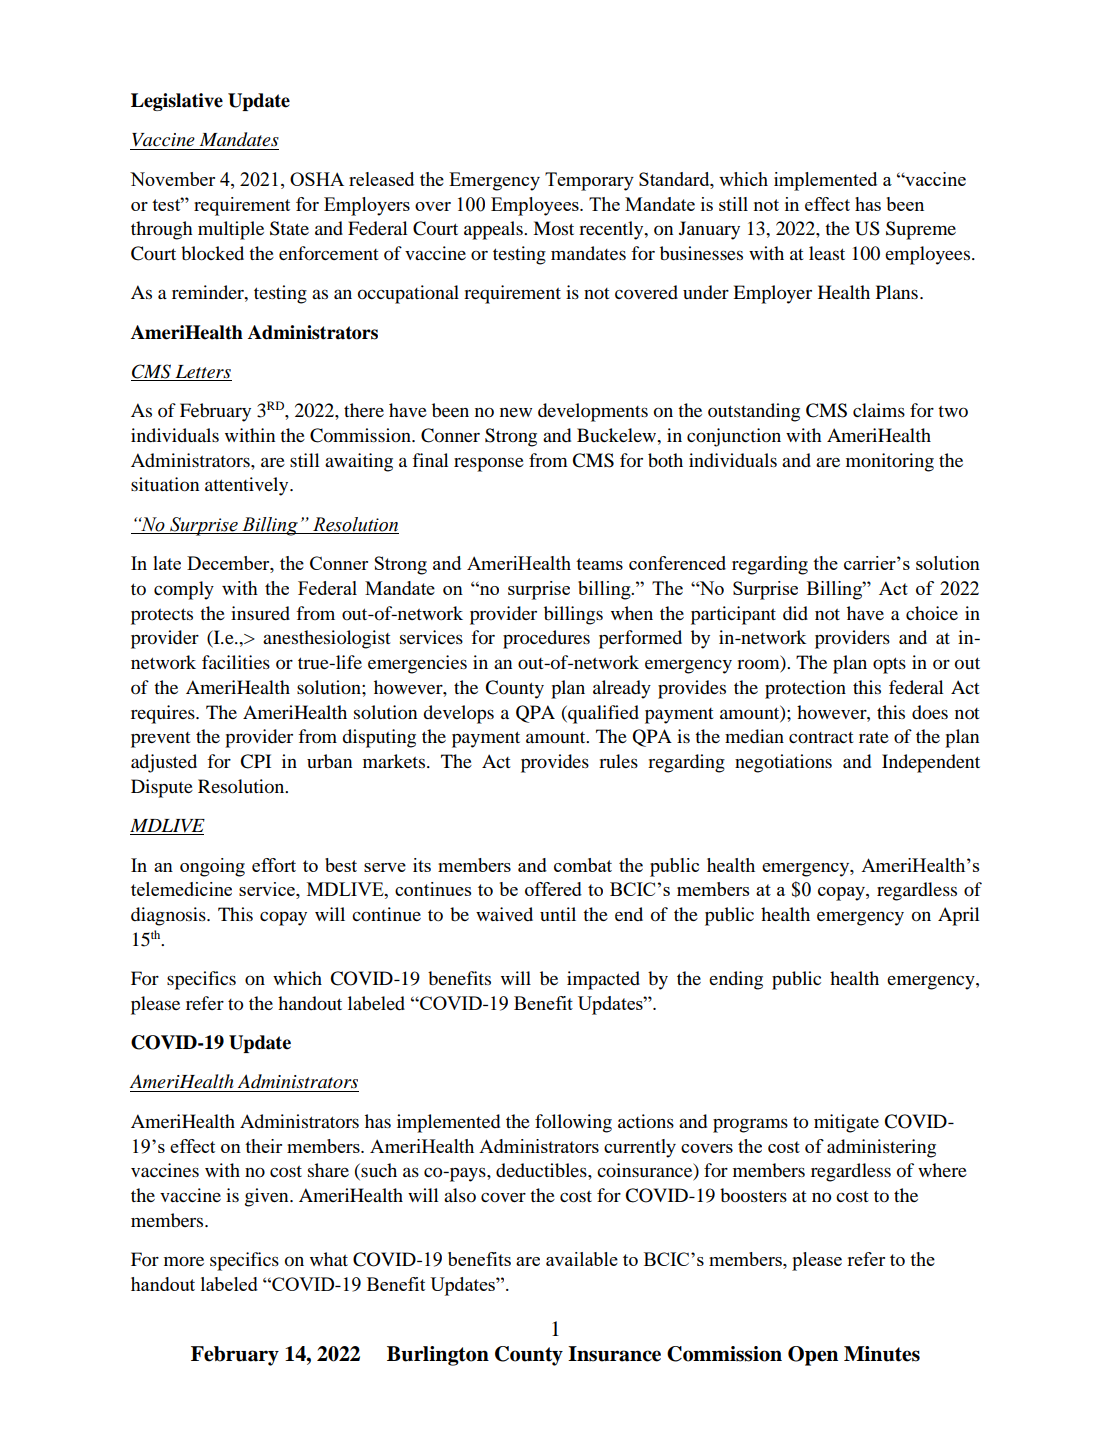 The height and width of the document is (1438, 1111). Describe the element at coordinates (874, 737) in the document. I see `rate` at that location.
